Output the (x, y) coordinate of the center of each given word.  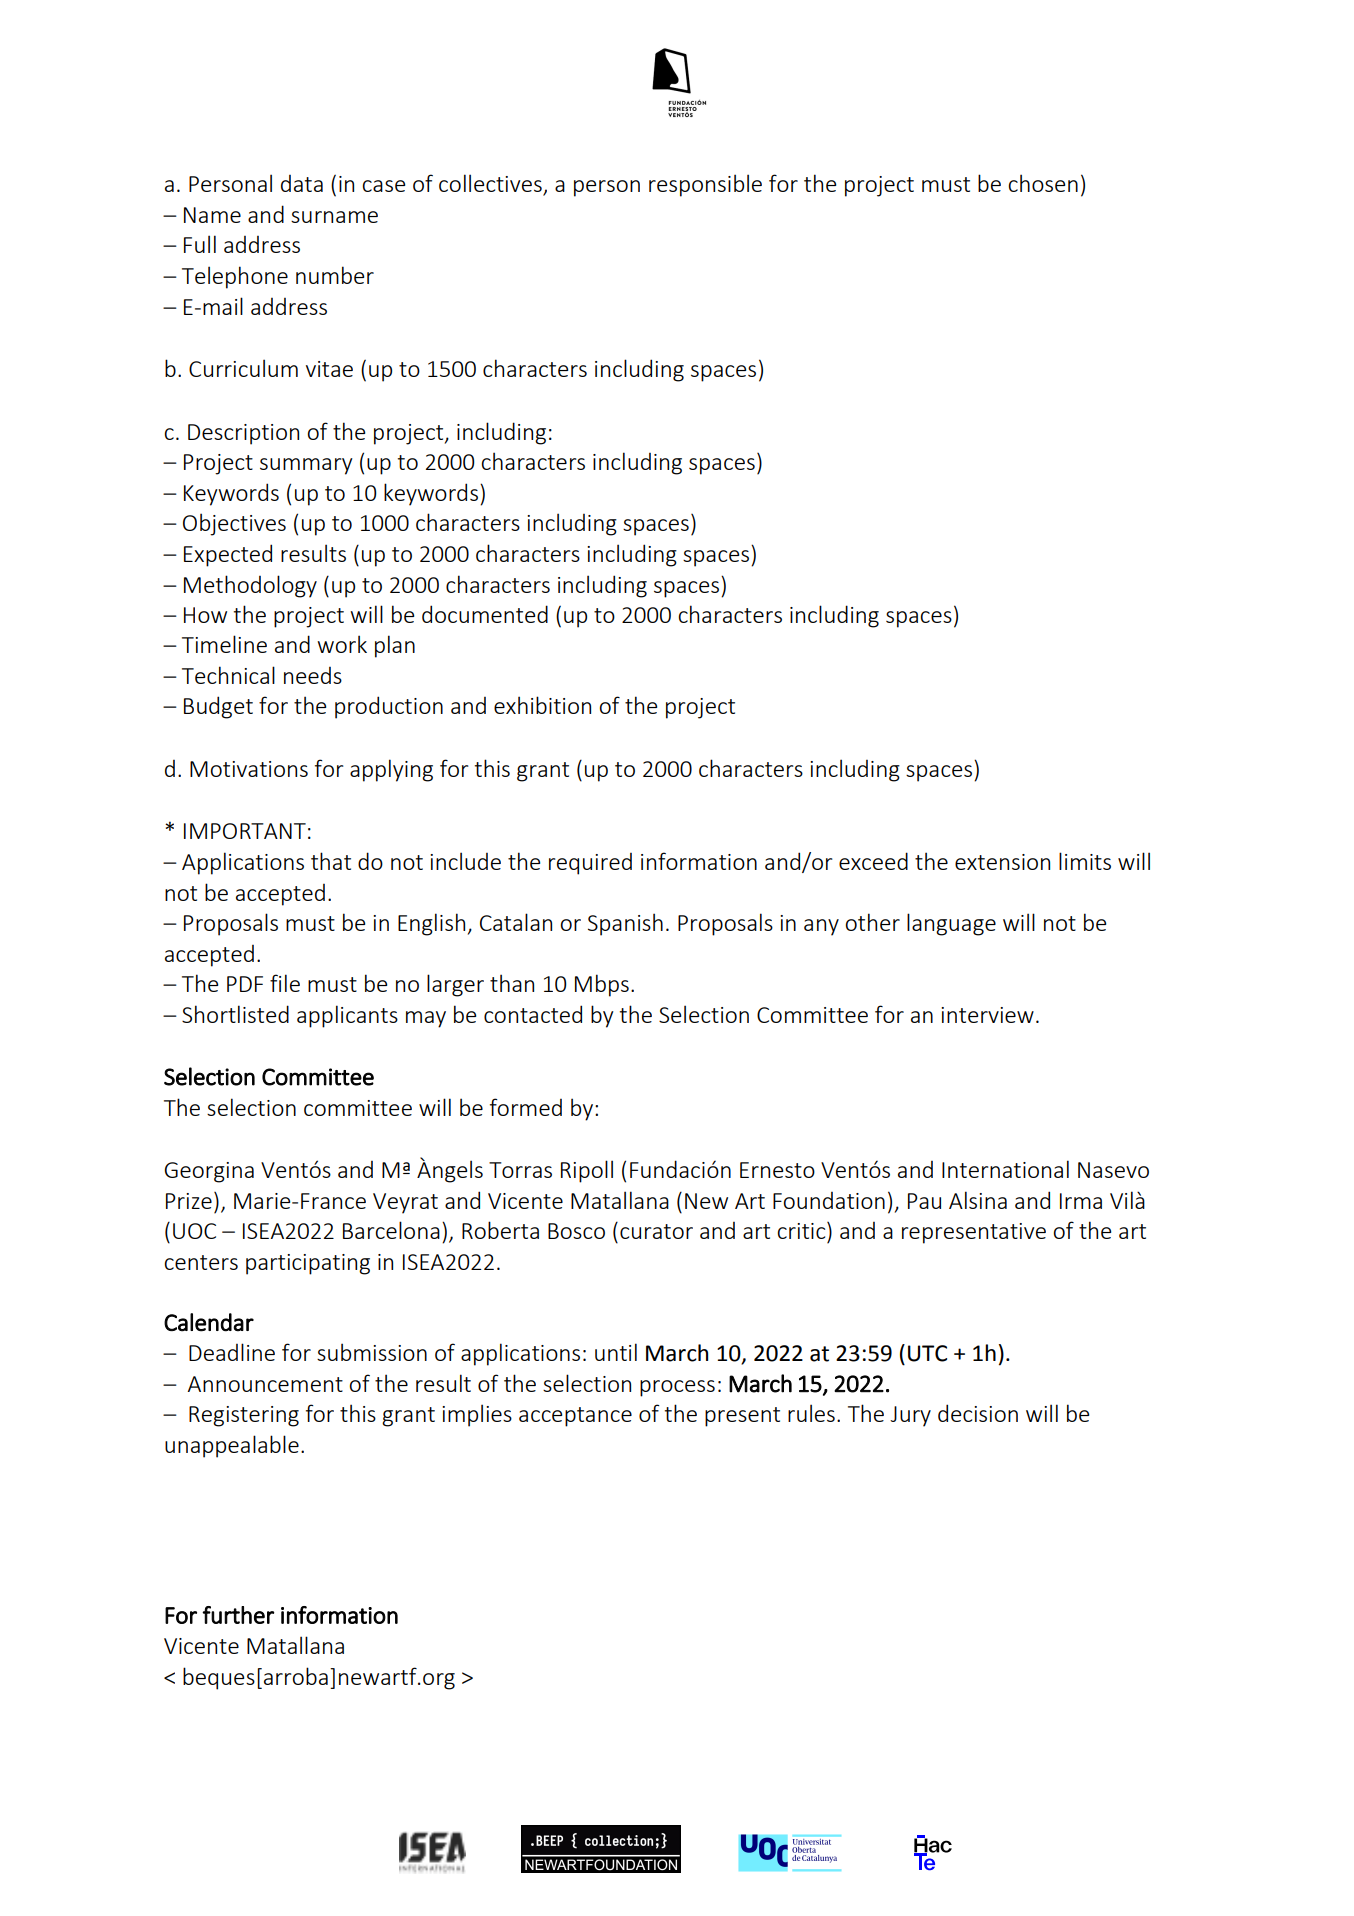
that (331, 861)
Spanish (625, 924)
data (302, 183)
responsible (705, 185)
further (238, 1615)
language (951, 924)
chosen (1043, 183)
